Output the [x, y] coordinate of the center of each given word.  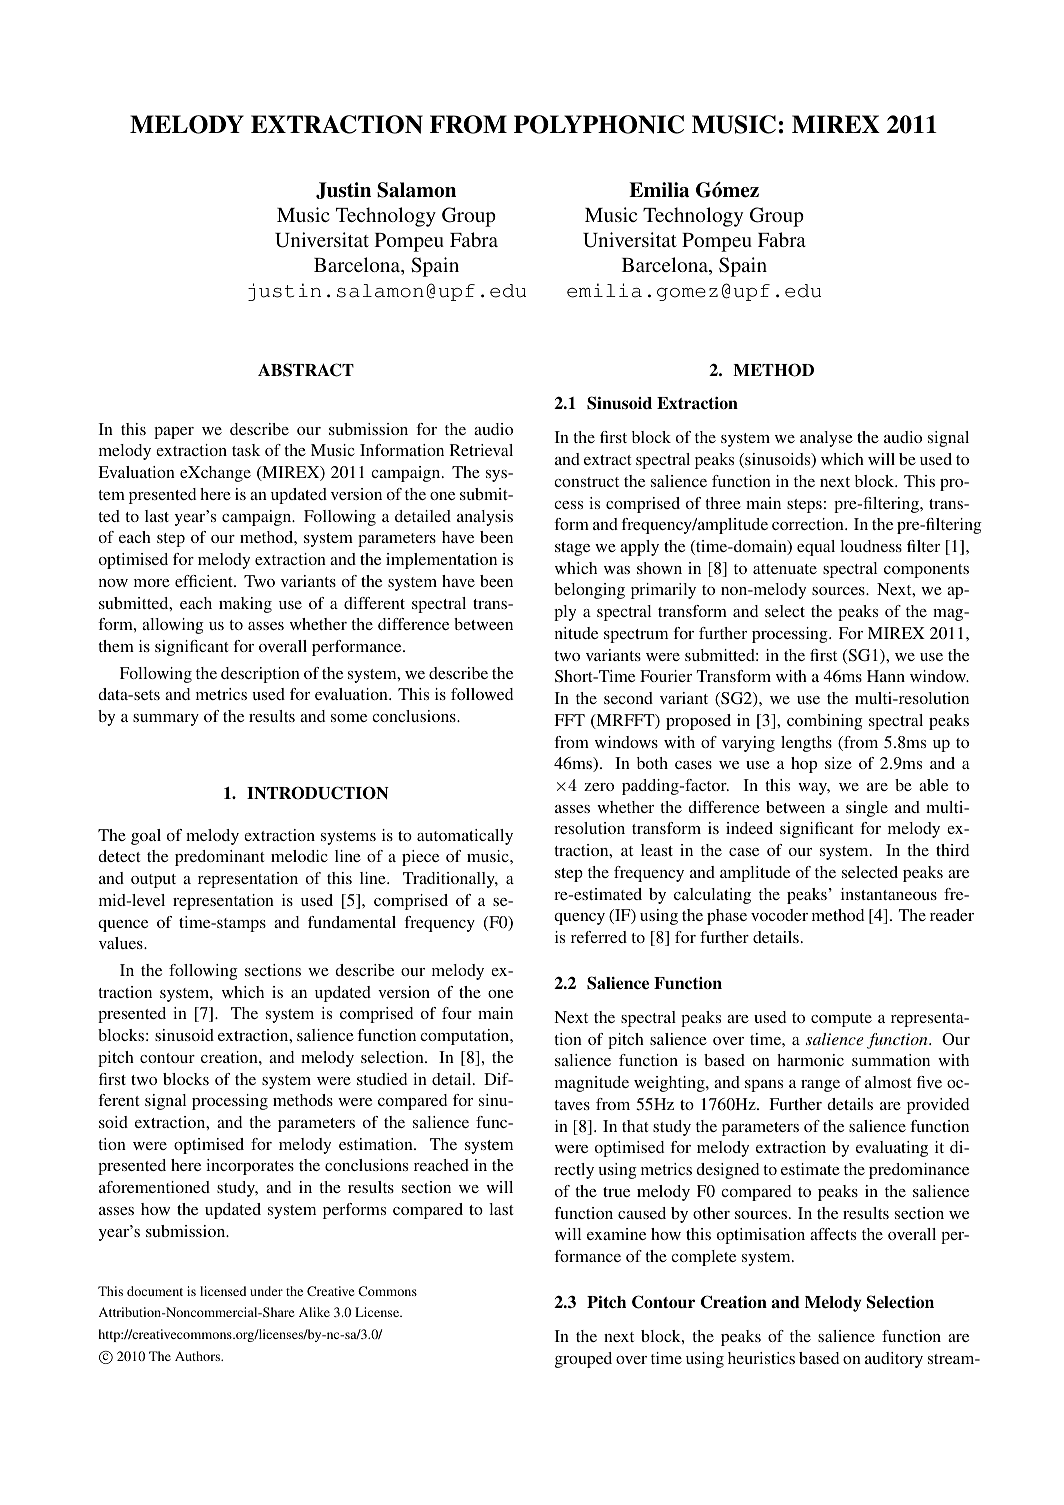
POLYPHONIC [599, 124]
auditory [894, 1360]
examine [616, 1234]
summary [166, 720]
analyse [826, 439]
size [838, 763]
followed [482, 694]
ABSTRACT [306, 370]
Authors [199, 1356]
